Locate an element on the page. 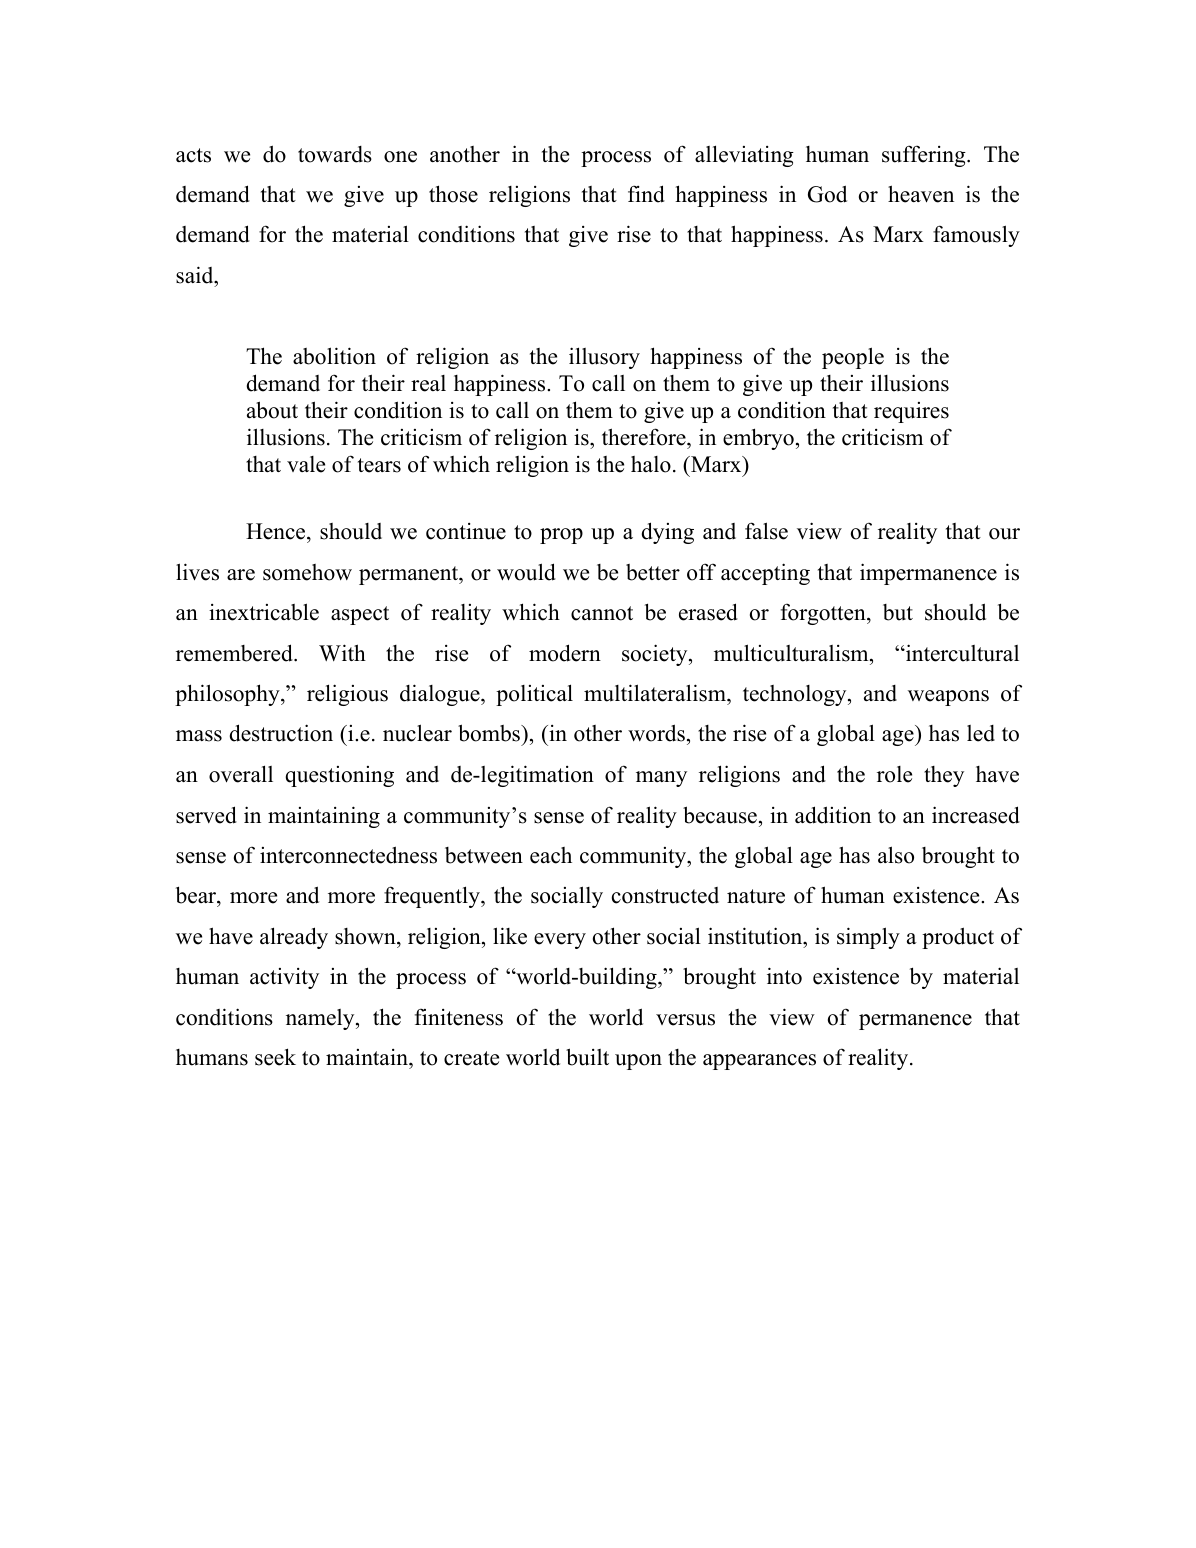 This image has height=1548, width=1196. but is located at coordinates (898, 612).
